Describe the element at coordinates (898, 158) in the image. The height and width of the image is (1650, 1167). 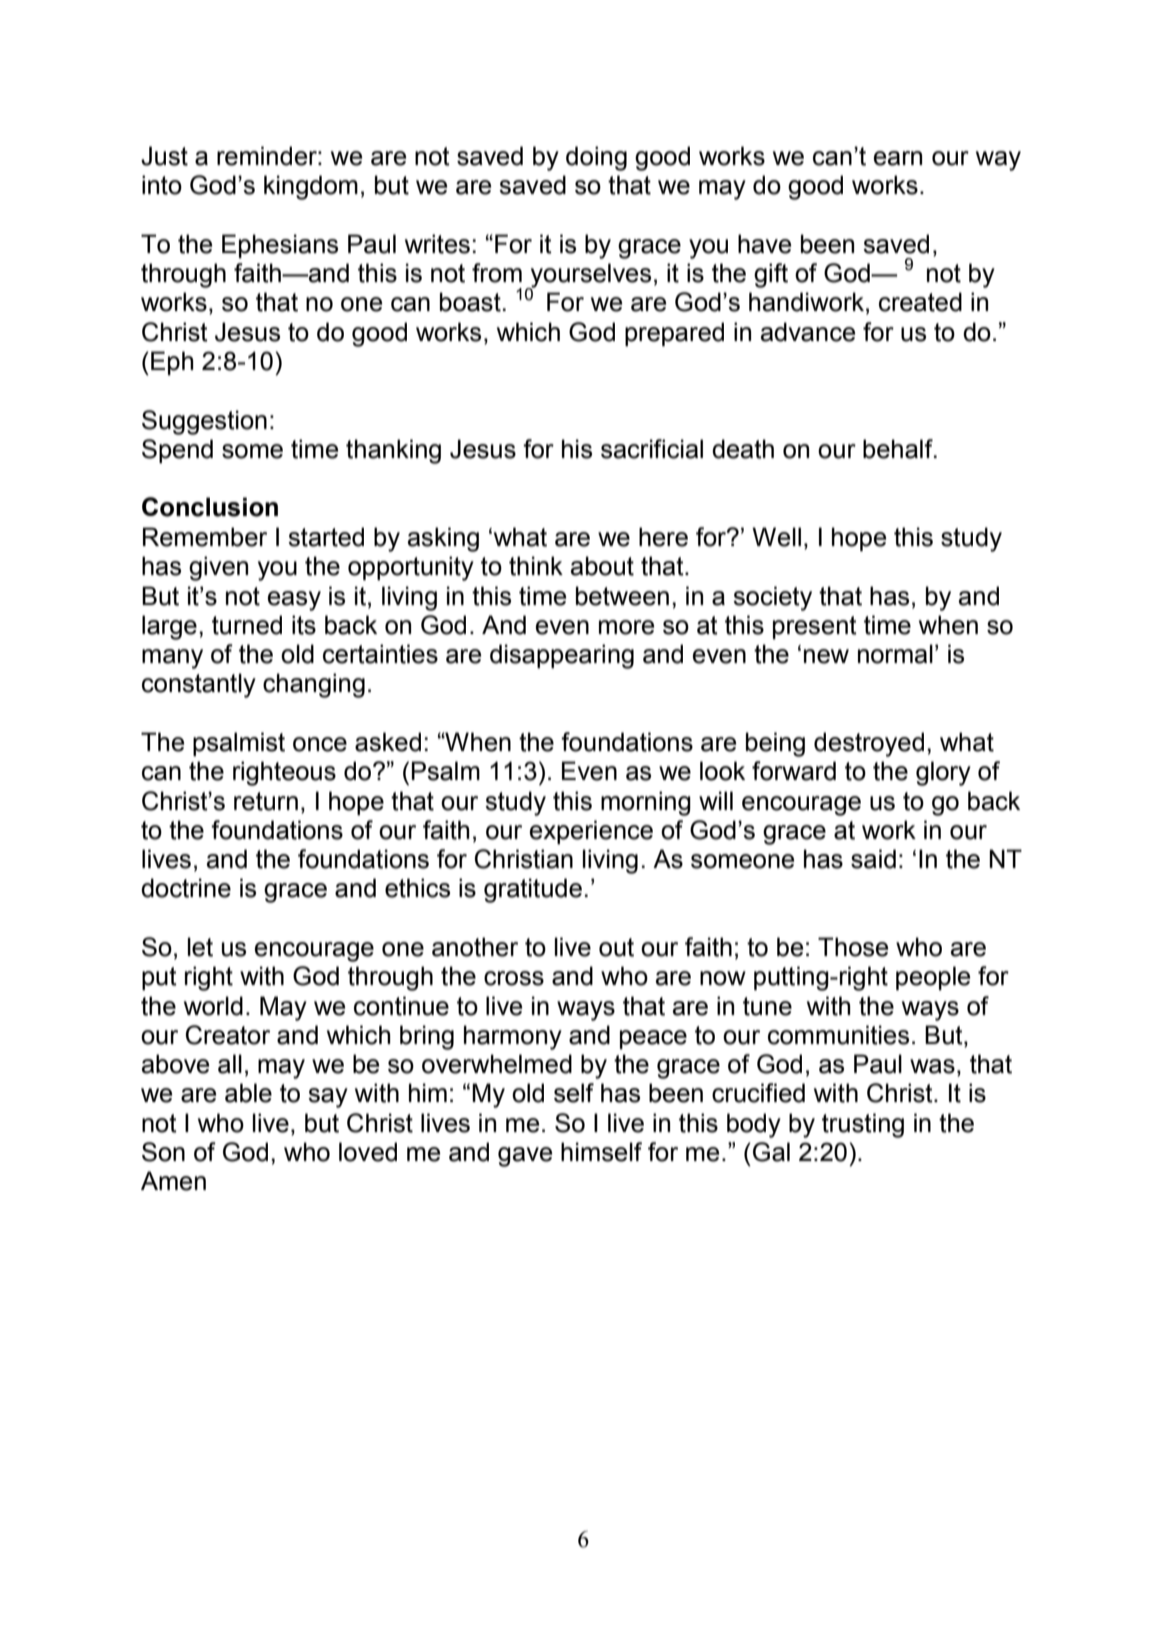
I see `earn` at that location.
